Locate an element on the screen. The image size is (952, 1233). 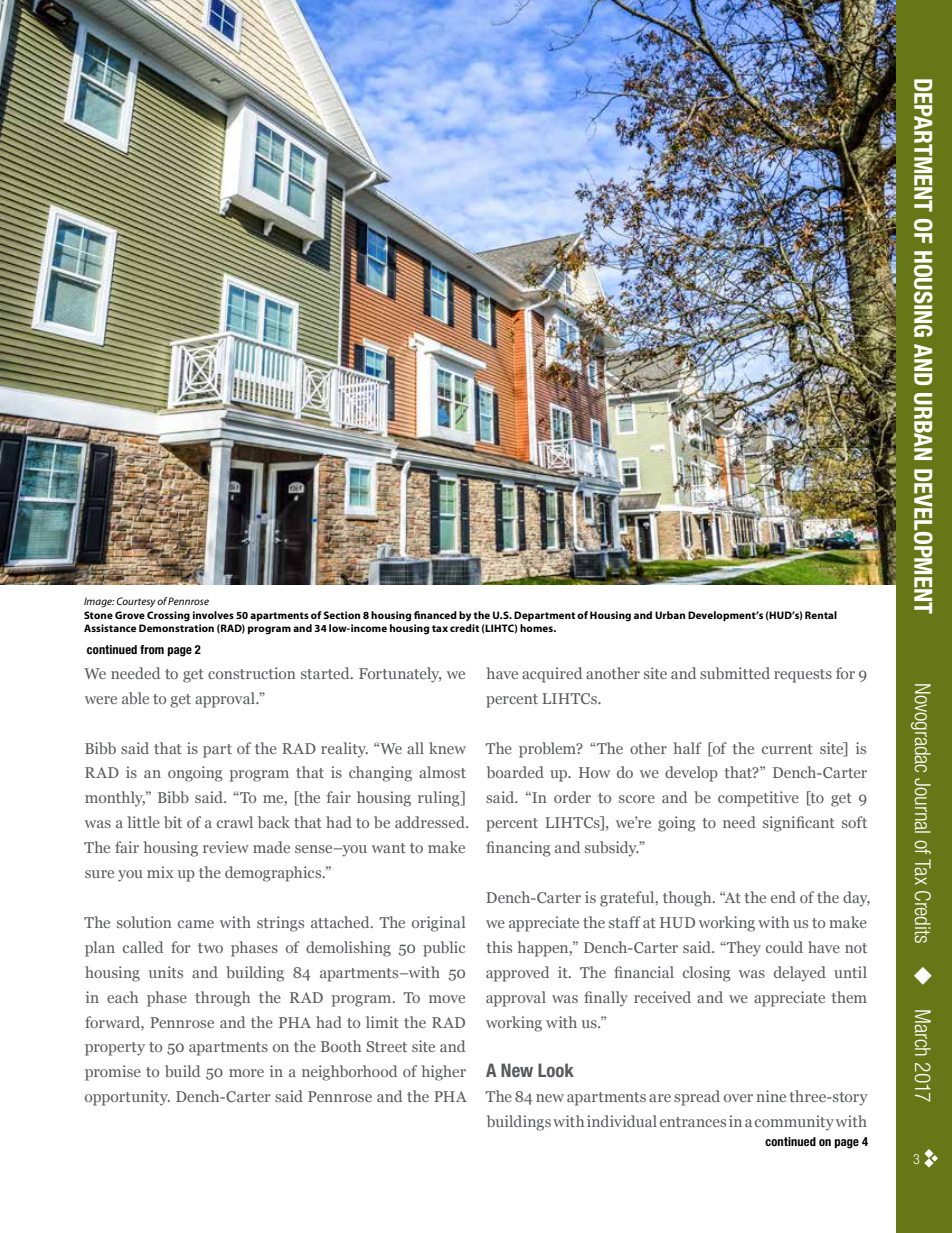
Rental is located at coordinates (821, 615).
